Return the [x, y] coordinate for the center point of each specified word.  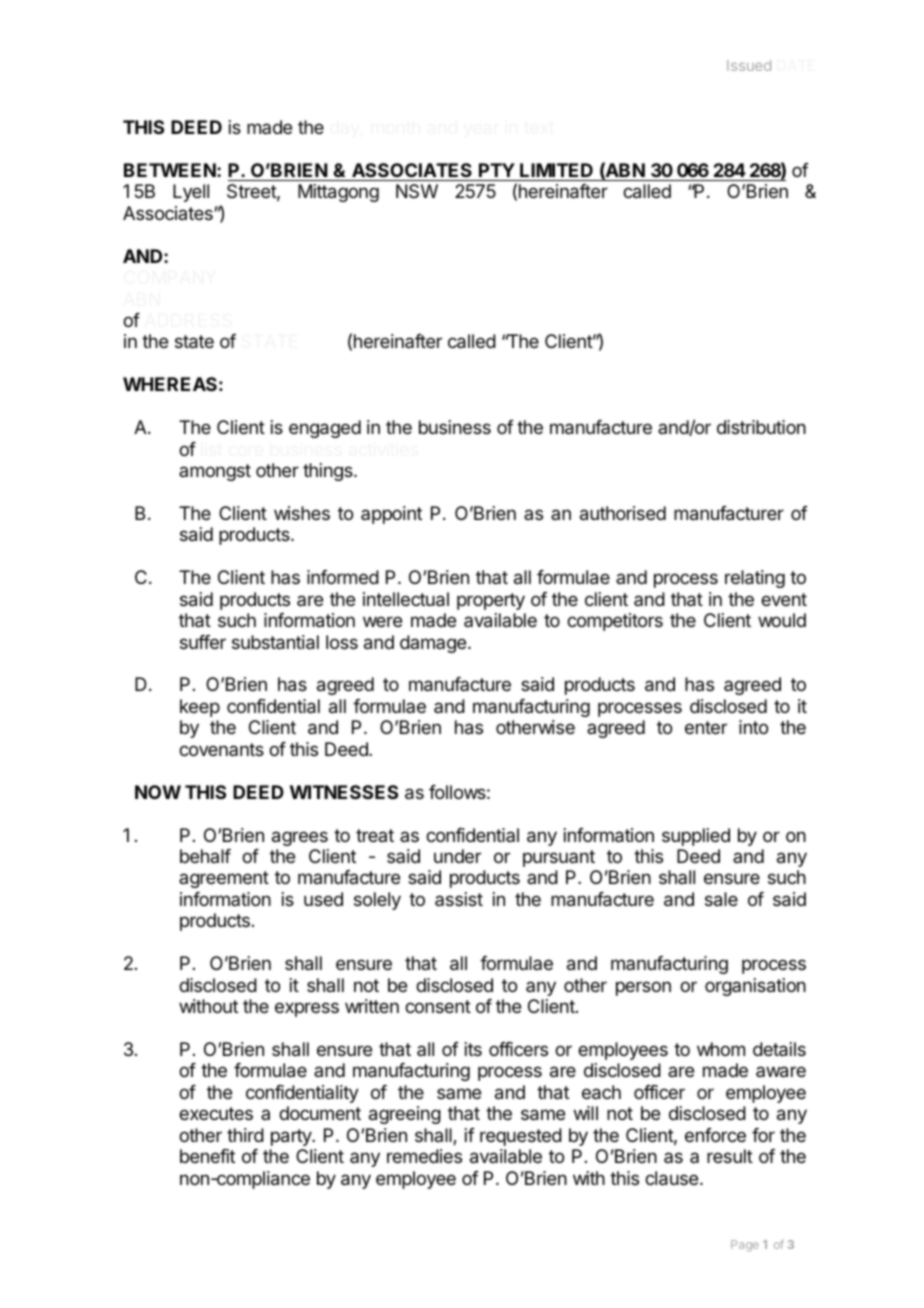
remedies [424, 1156]
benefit [207, 1156]
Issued [749, 65]
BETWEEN [170, 170]
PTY [497, 170]
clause [671, 1178]
